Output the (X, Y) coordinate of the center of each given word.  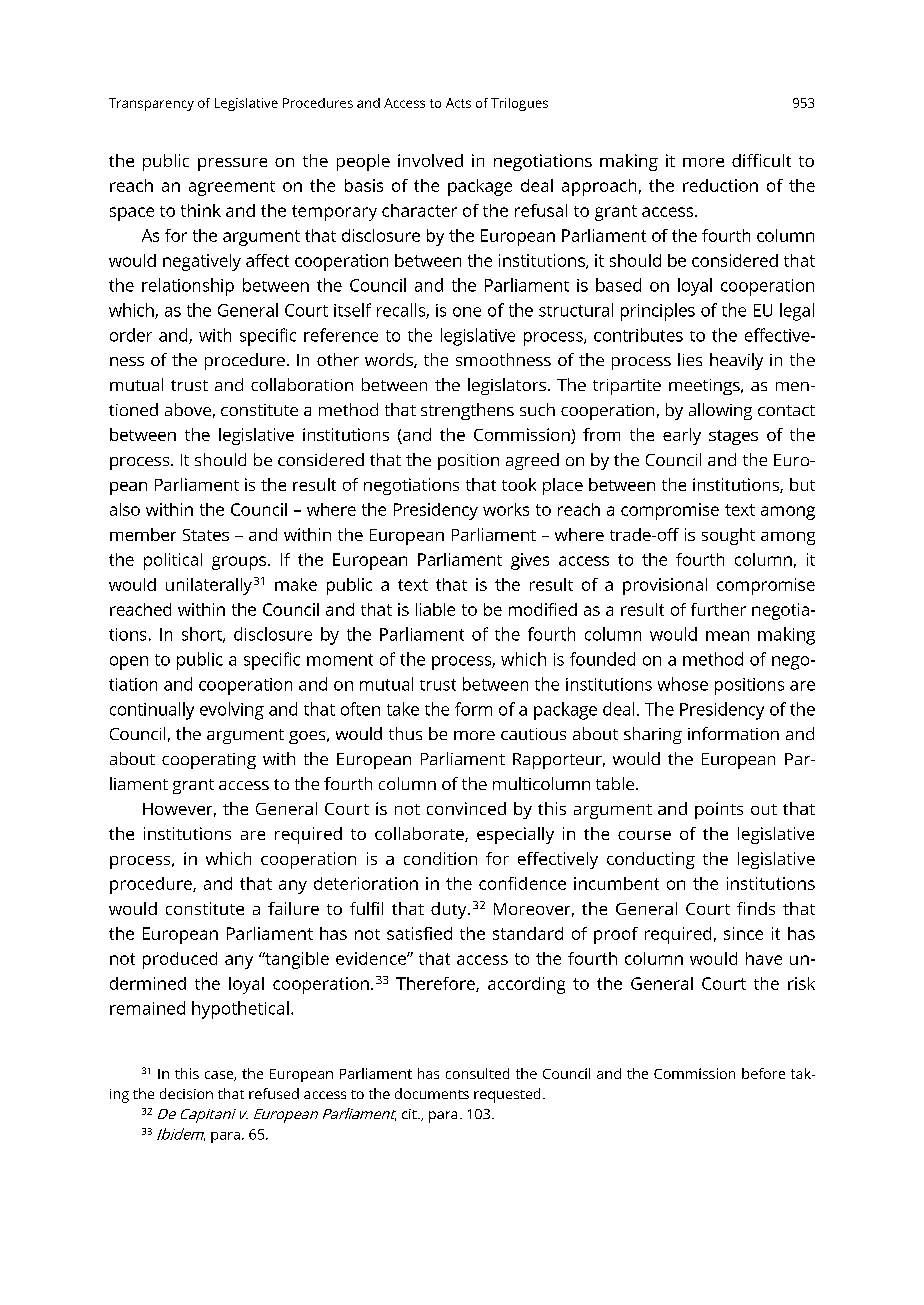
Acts (458, 103)
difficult (761, 160)
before (763, 1073)
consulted (477, 1073)
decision (186, 1093)
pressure (232, 164)
